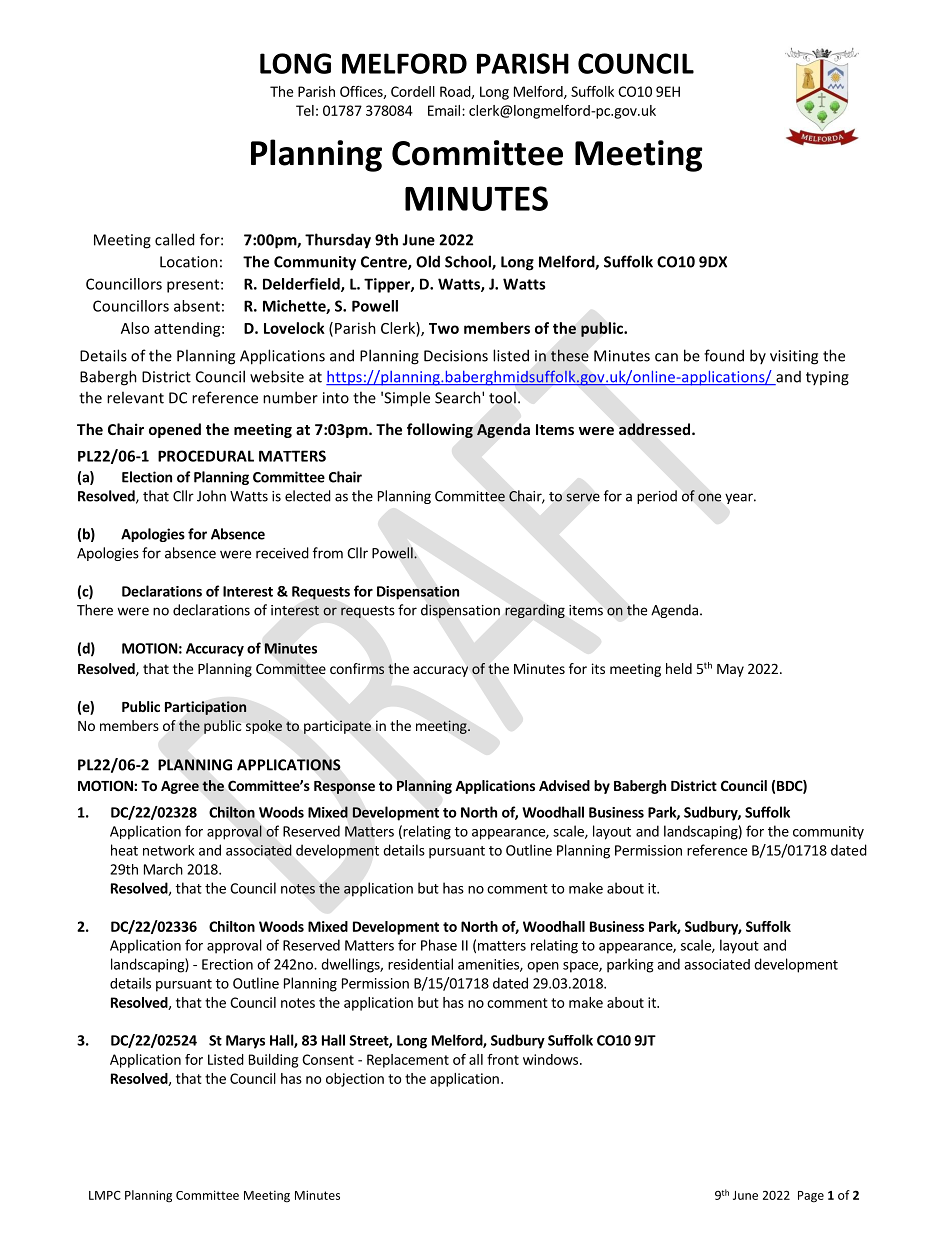  What do you see at coordinates (724, 355) in the screenshot?
I see `found` at bounding box center [724, 355].
